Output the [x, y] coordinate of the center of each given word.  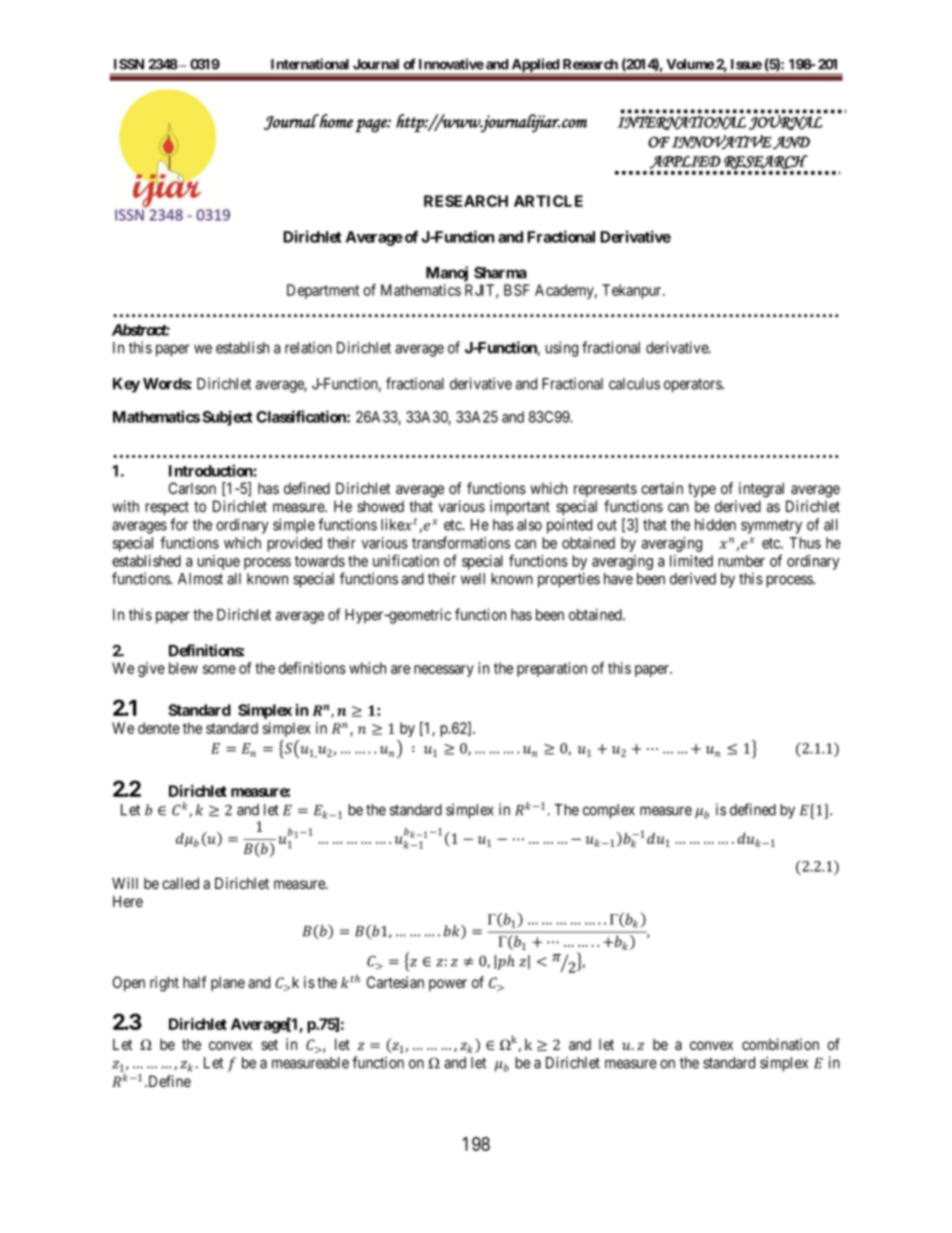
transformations [461, 542]
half [195, 982]
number [742, 561]
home [336, 121]
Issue [746, 64]
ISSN [129, 64]
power [448, 985]
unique [219, 562]
